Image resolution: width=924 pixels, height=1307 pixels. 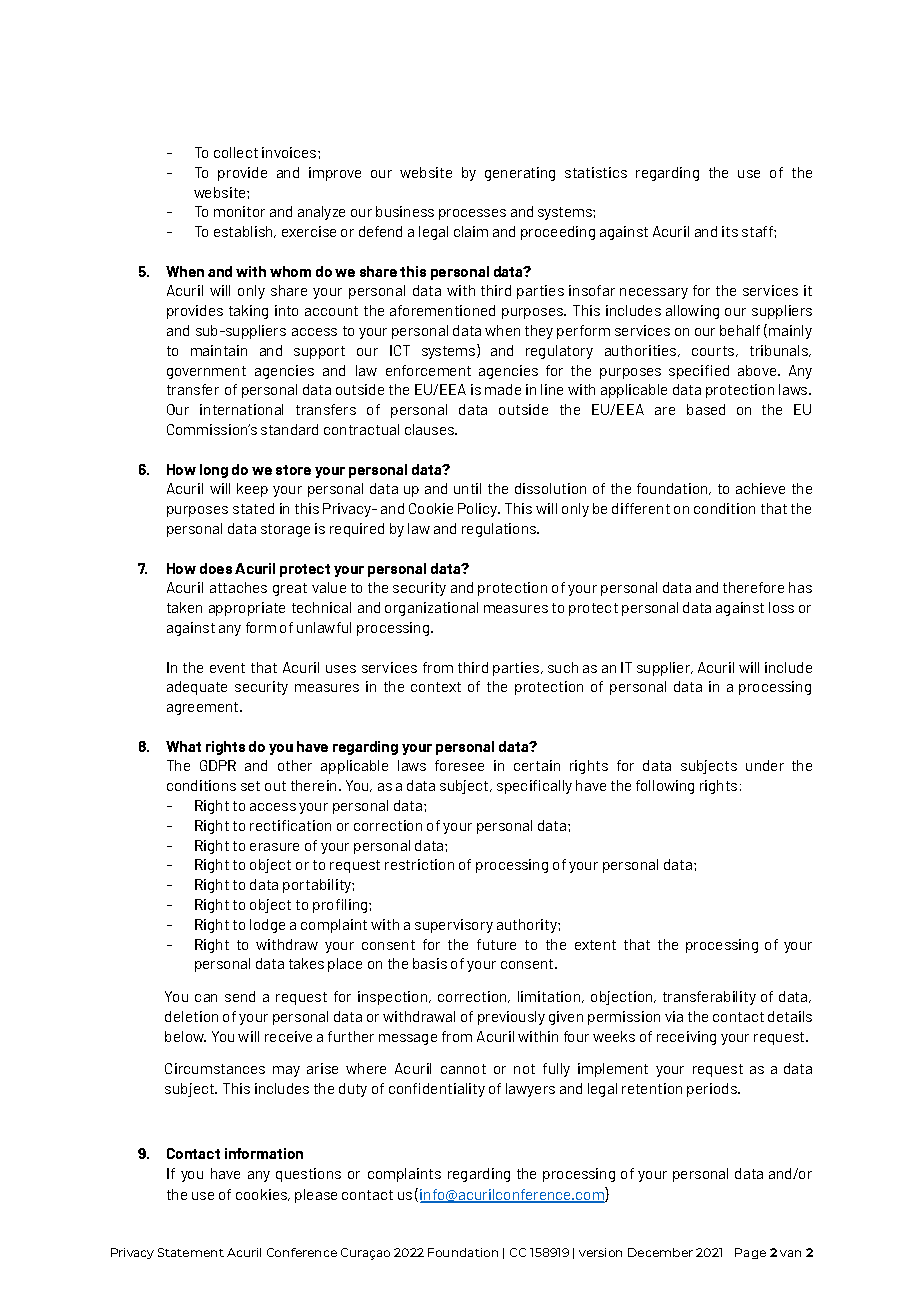 I want to click on event, so click(x=227, y=668).
